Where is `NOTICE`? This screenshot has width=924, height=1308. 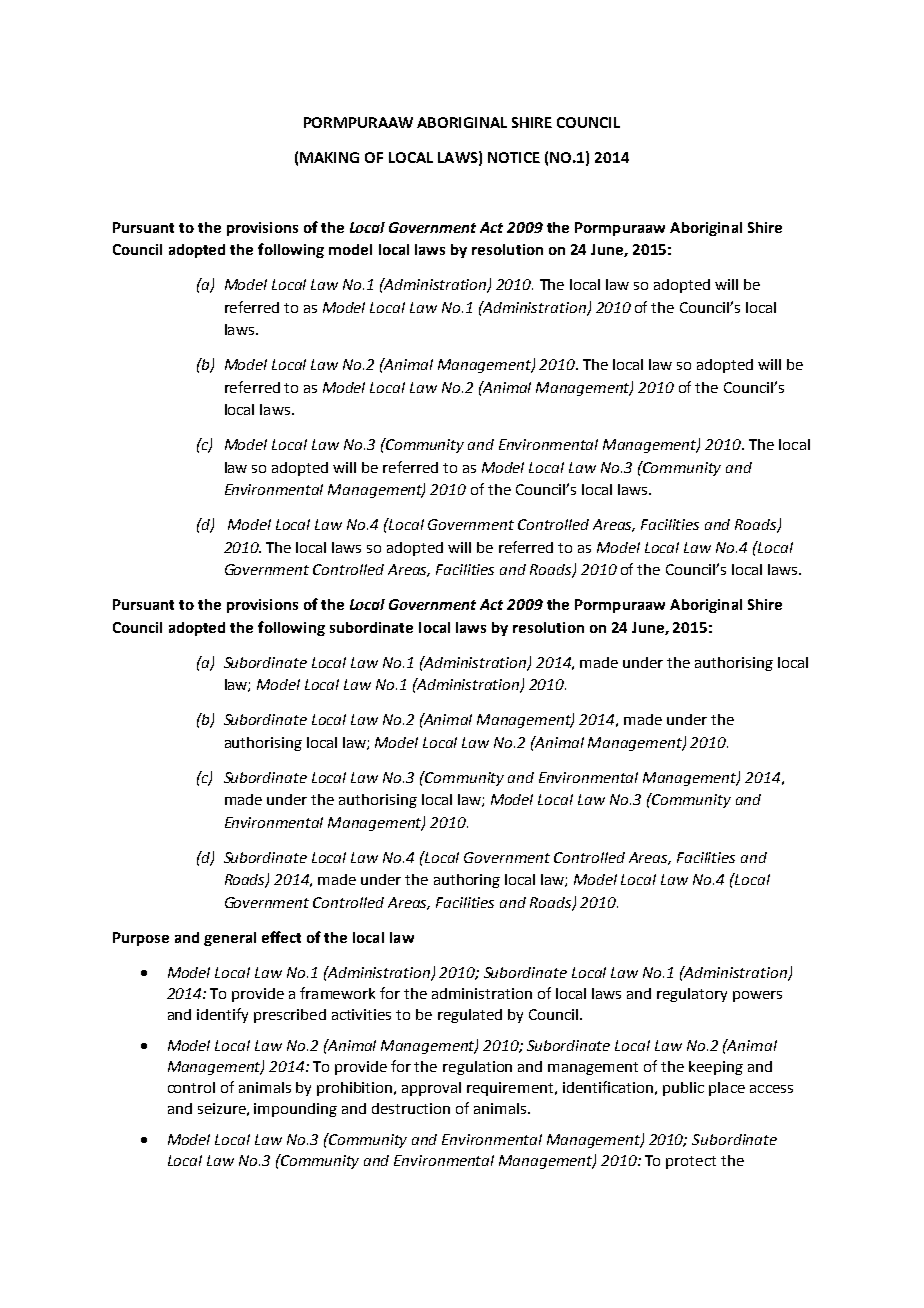 NOTICE is located at coordinates (514, 157).
